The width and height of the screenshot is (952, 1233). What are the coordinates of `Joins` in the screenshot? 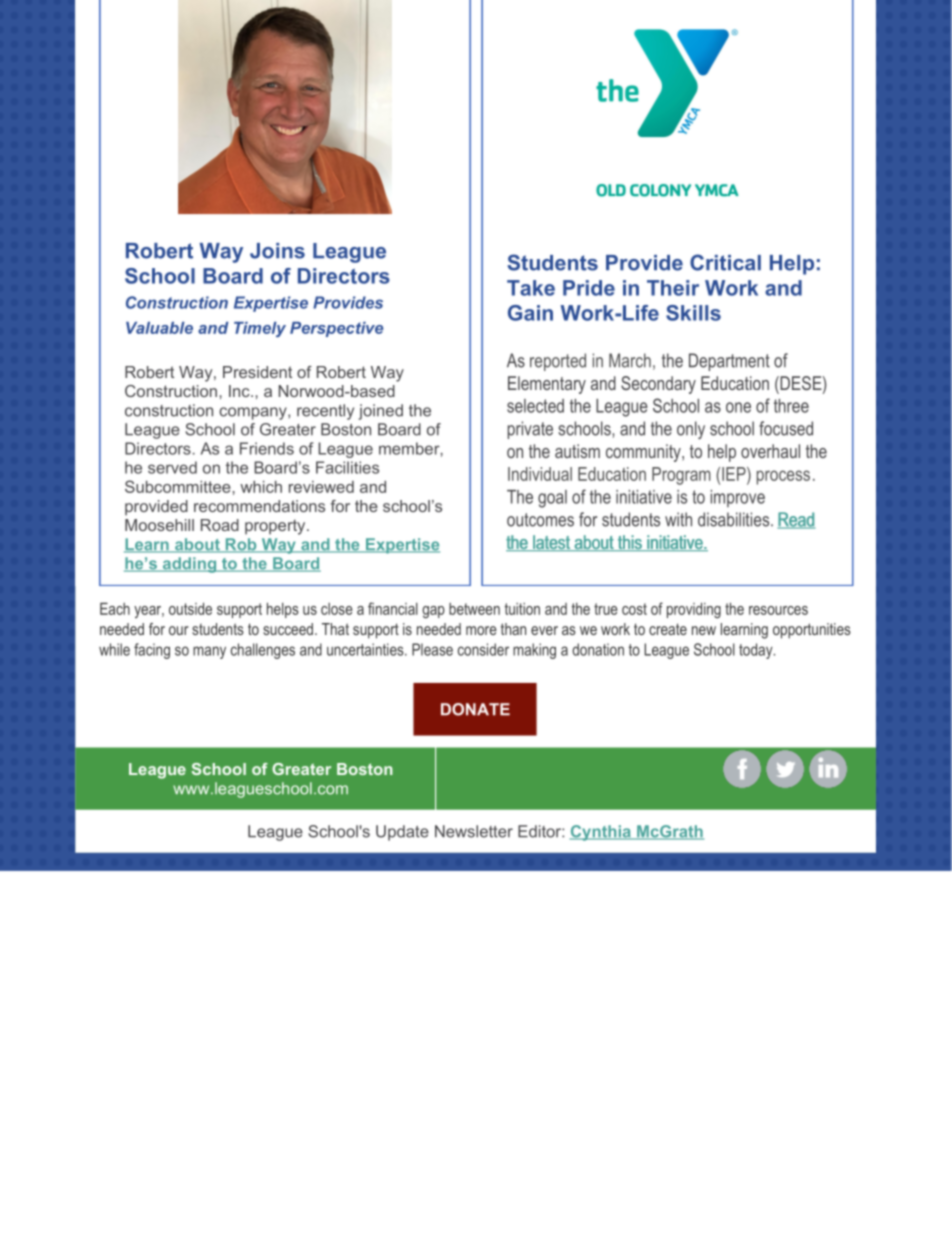 It's located at (277, 251).
